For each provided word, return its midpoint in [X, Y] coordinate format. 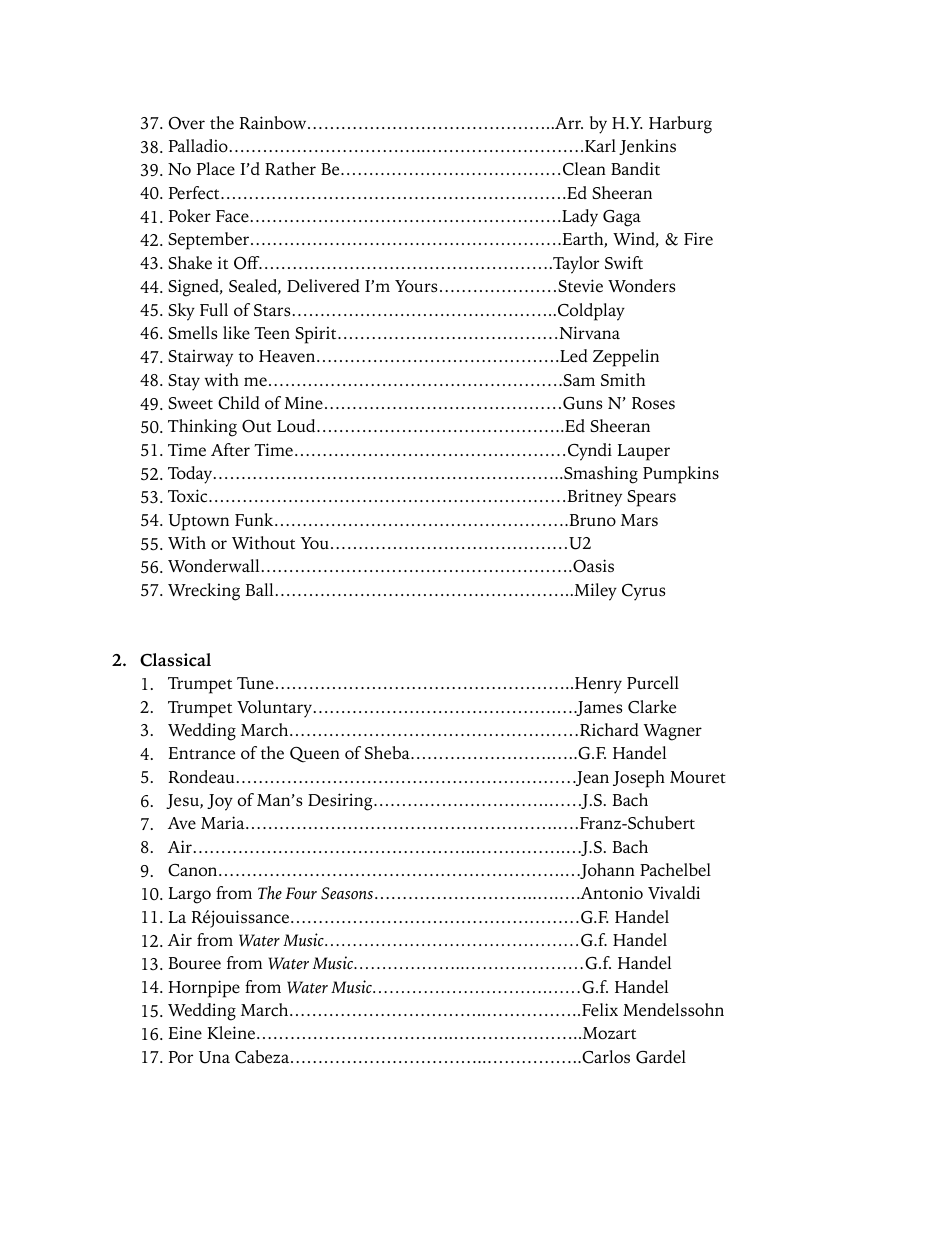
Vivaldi [674, 893]
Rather [290, 169]
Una [214, 1057]
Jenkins [647, 147]
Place [215, 169]
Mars [639, 520]
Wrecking [204, 592]
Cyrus [643, 592]
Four [301, 893]
